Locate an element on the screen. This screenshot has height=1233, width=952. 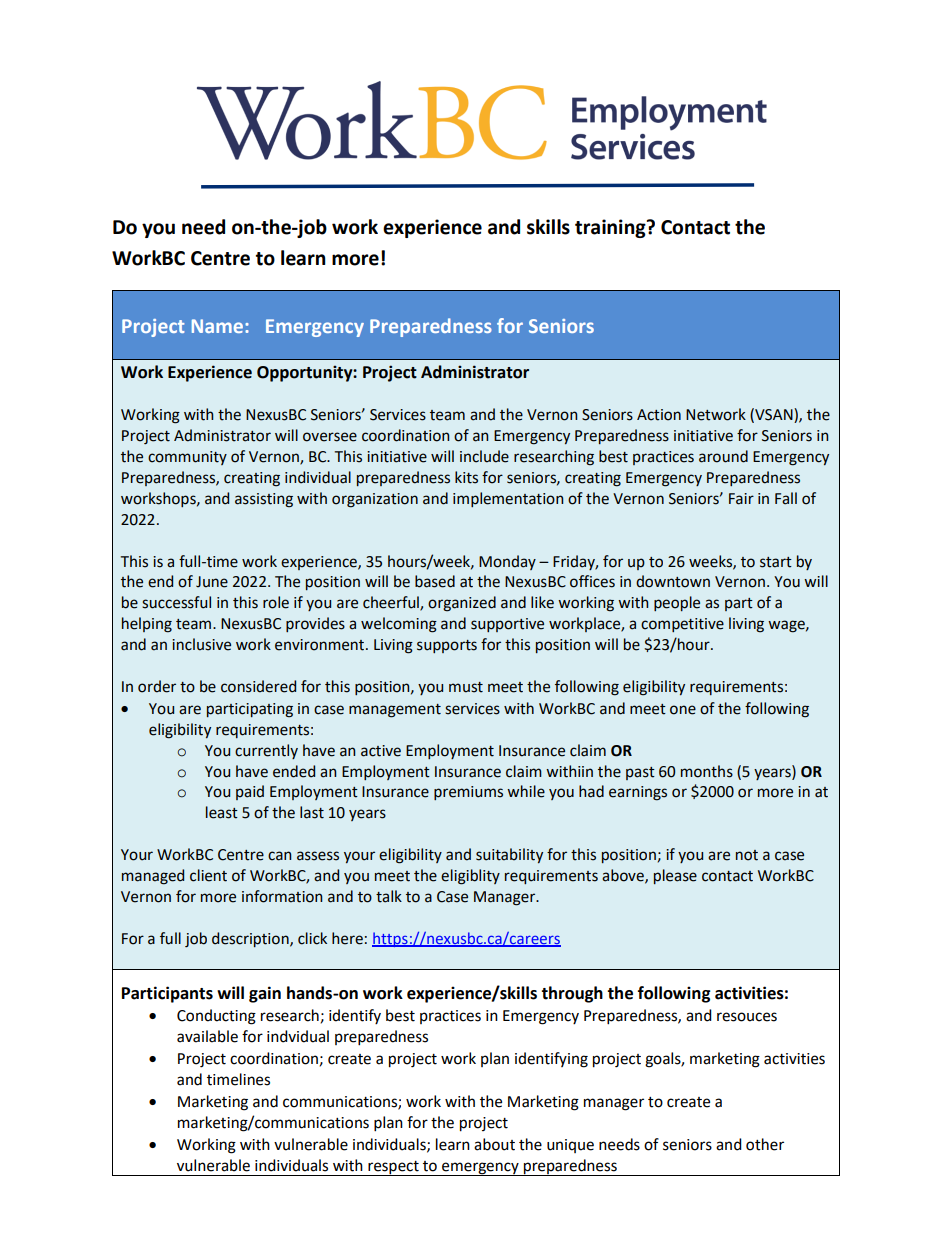
Name is located at coordinates (219, 326).
